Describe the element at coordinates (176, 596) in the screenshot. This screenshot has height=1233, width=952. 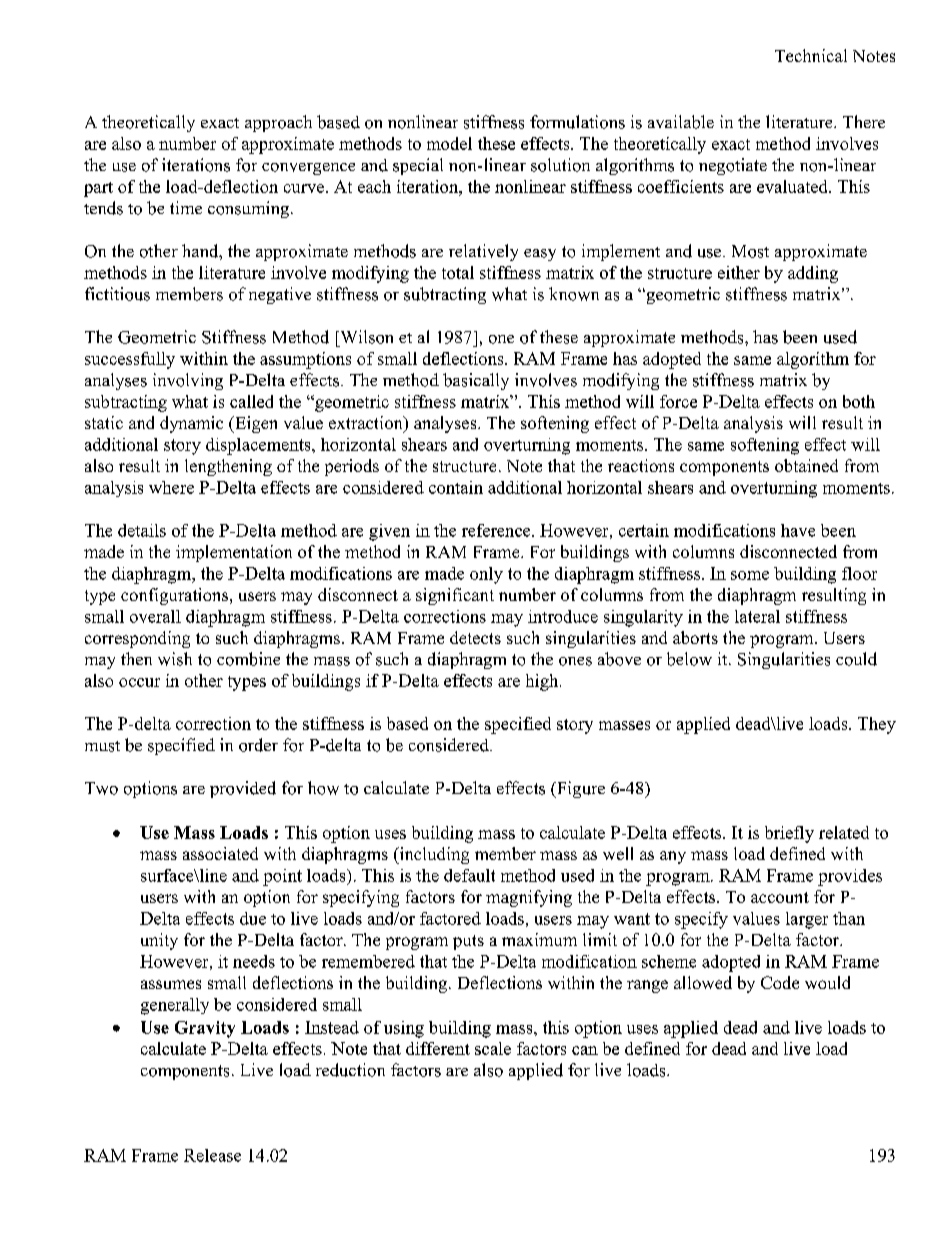
I see `configurations` at that location.
